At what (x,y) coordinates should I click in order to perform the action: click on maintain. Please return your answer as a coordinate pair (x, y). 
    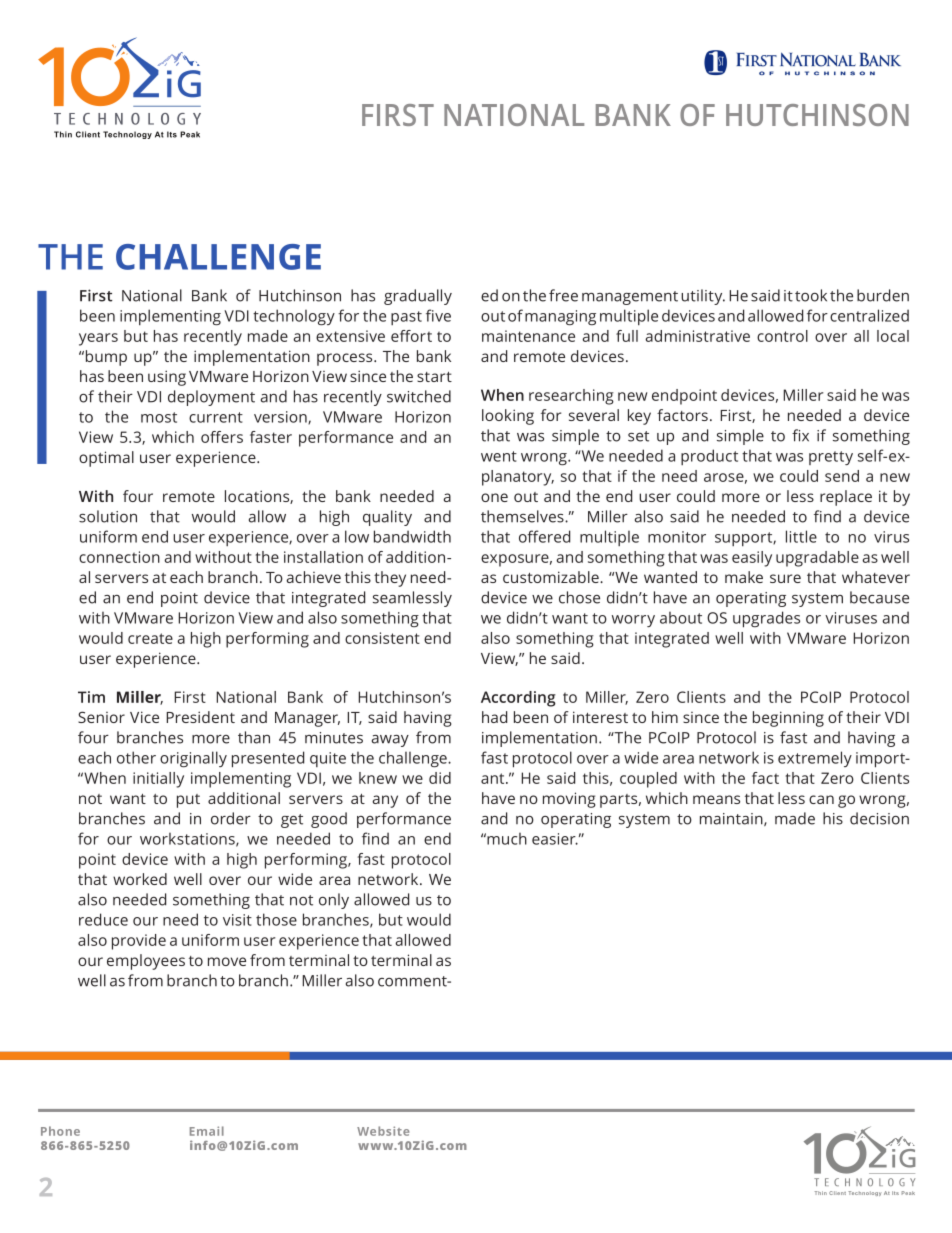
    Looking at the image, I should click on (732, 819).
